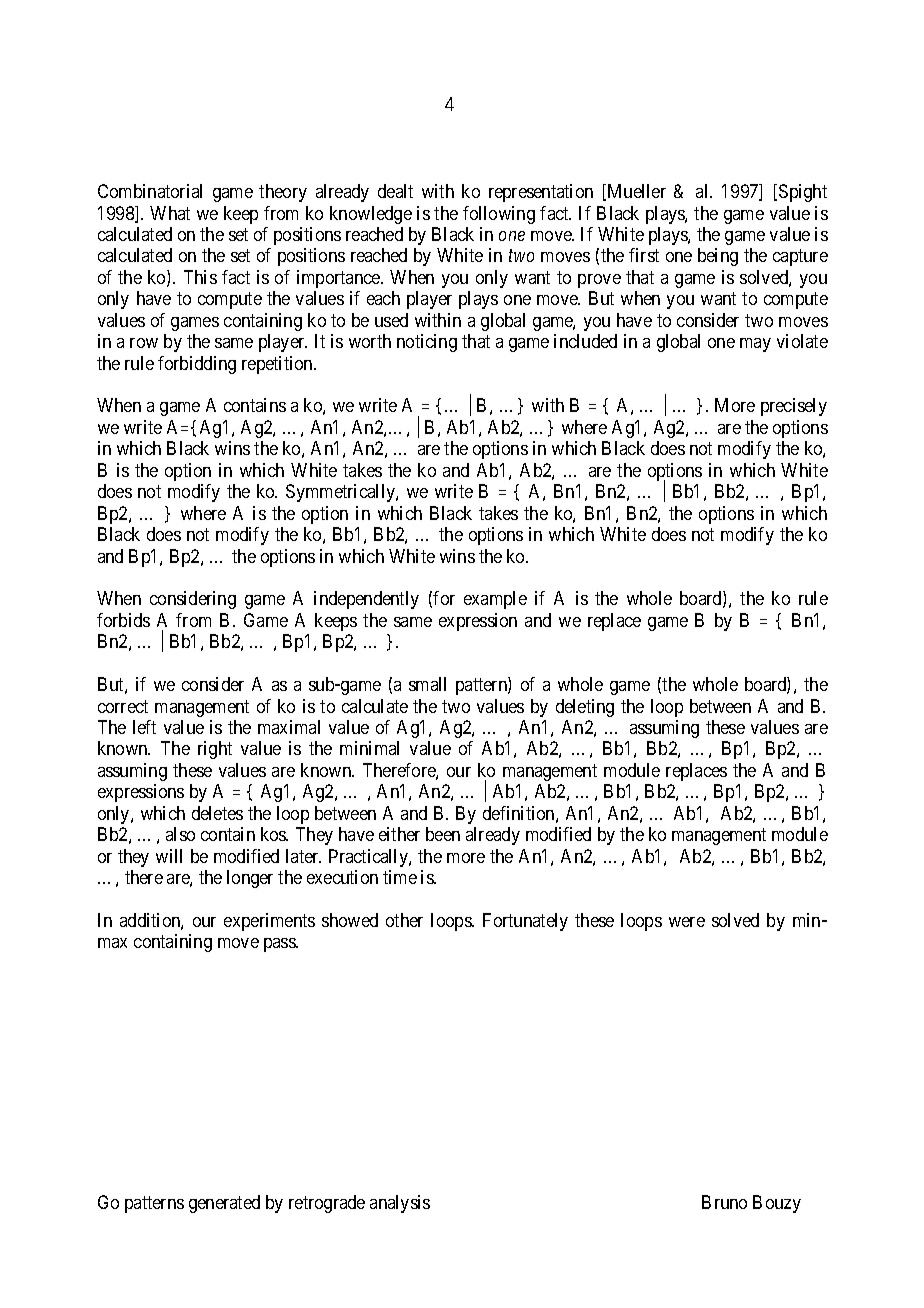 The width and height of the image is (924, 1308). What do you see at coordinates (687, 922) in the image?
I see `were` at bounding box center [687, 922].
